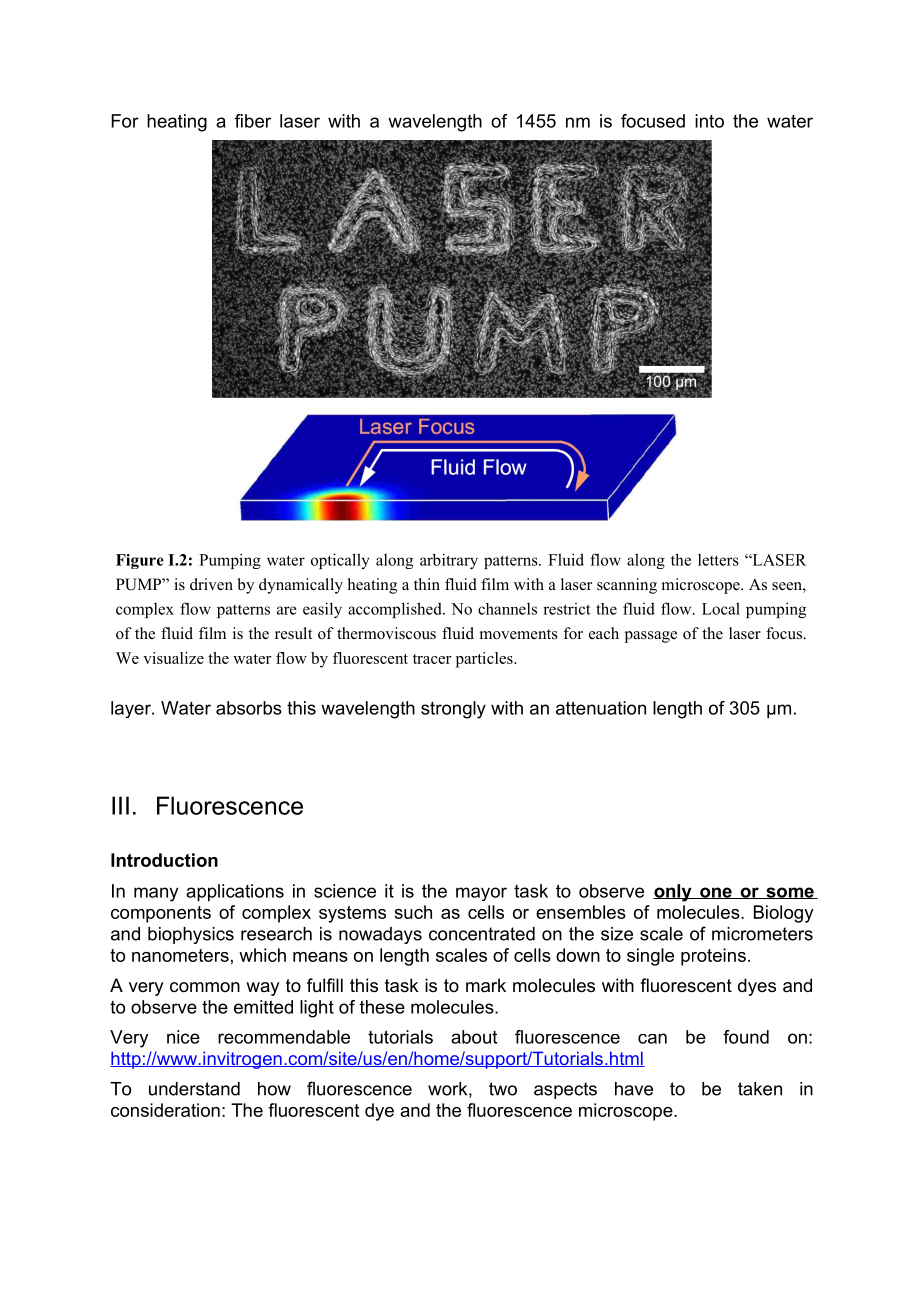  What do you see at coordinates (194, 1089) in the document?
I see `understand` at bounding box center [194, 1089].
